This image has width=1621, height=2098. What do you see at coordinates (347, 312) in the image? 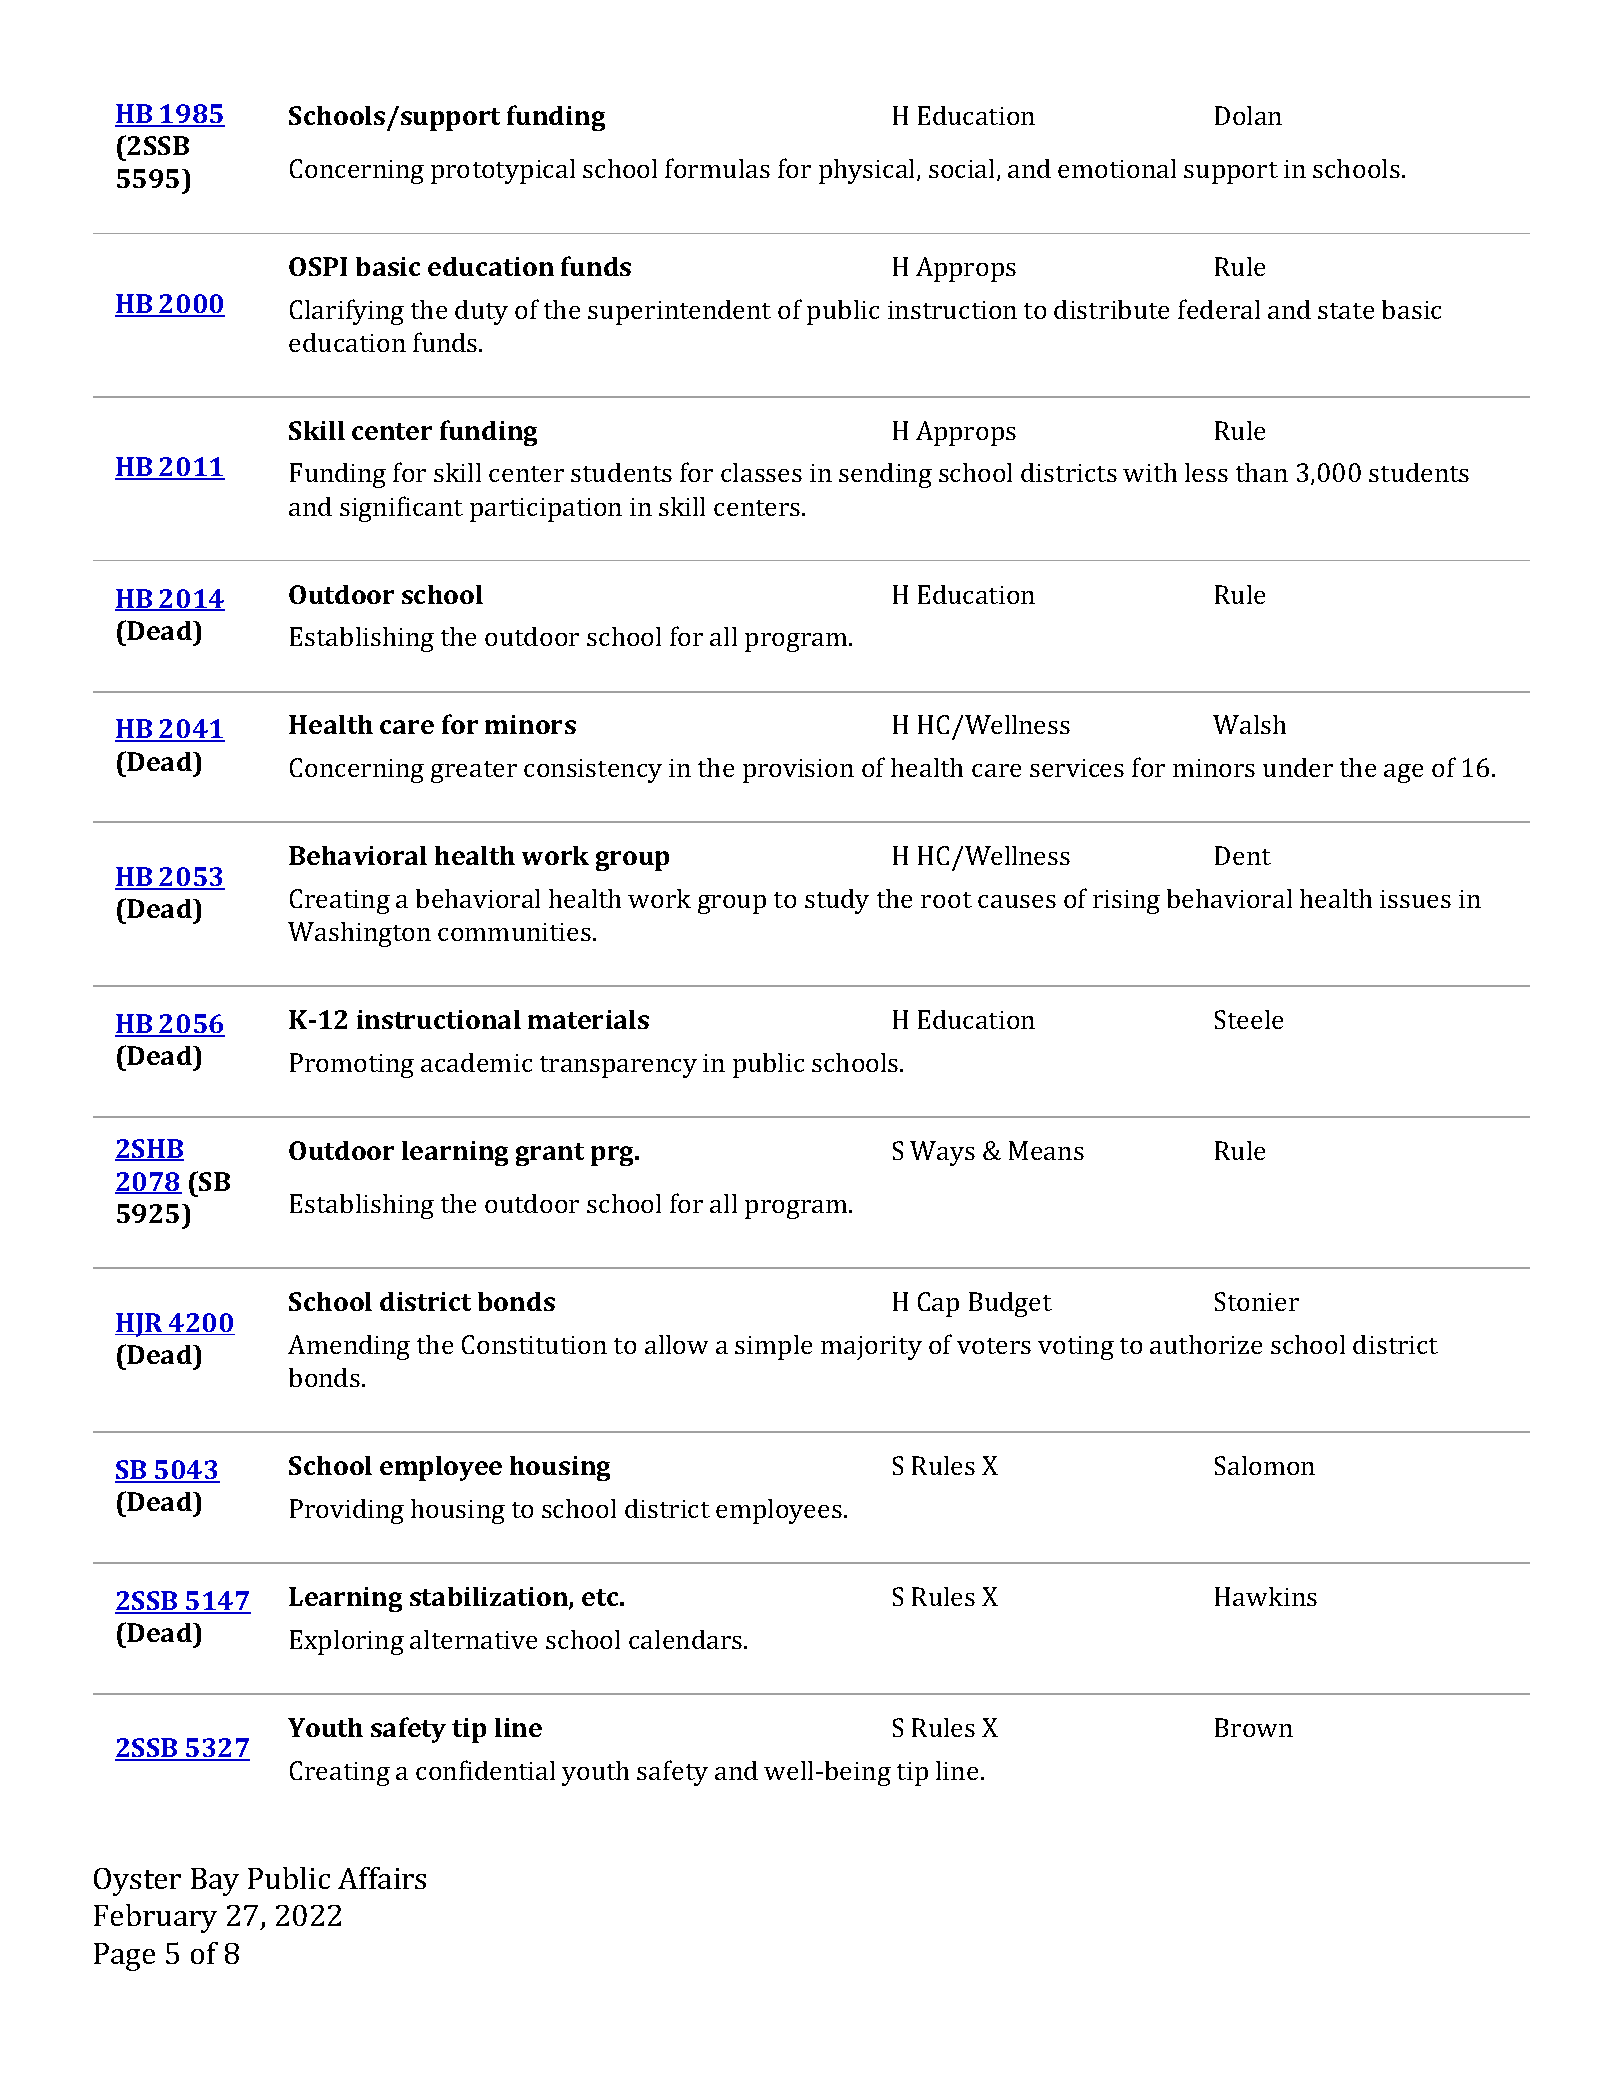
I see `Clarifying` at bounding box center [347, 312].
